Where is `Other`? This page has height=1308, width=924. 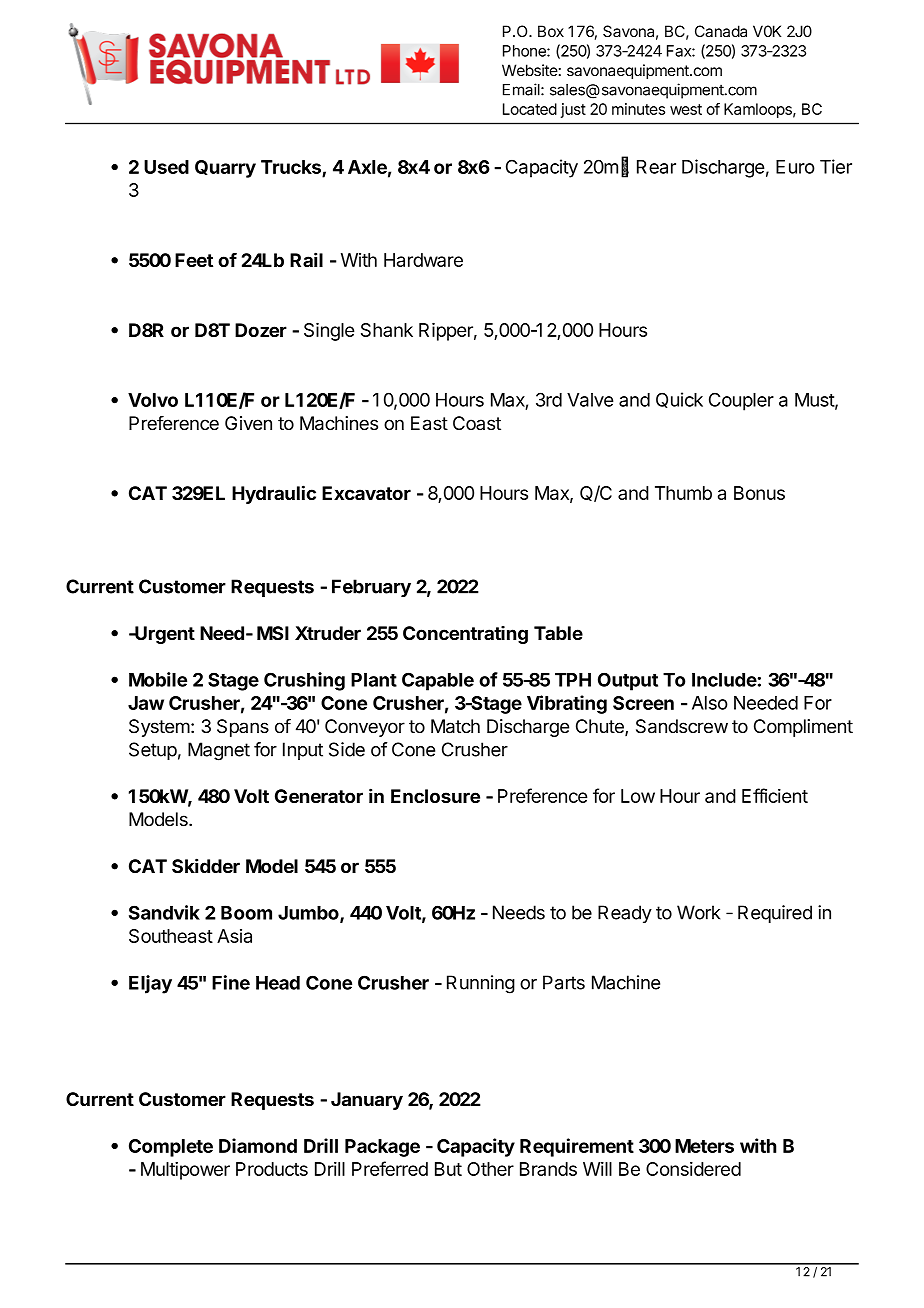 Other is located at coordinates (490, 1169).
